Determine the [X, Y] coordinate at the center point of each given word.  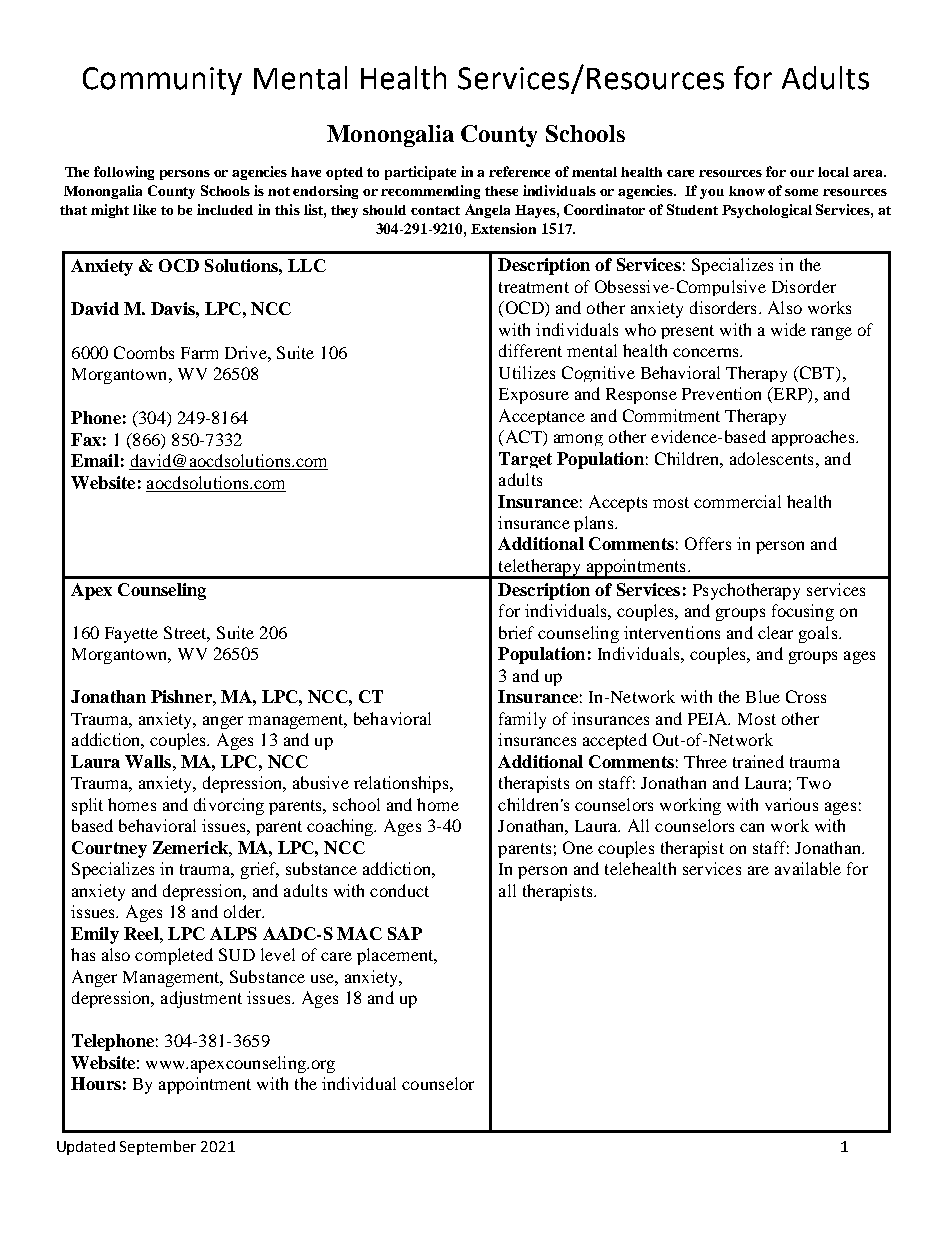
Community [162, 81]
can [752, 827]
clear [775, 632]
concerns [707, 352]
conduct [399, 890]
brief [516, 632]
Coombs [144, 352]
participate [420, 173]
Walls [148, 761]
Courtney [109, 849]
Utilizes [527, 372]
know [747, 191]
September [158, 1147]
